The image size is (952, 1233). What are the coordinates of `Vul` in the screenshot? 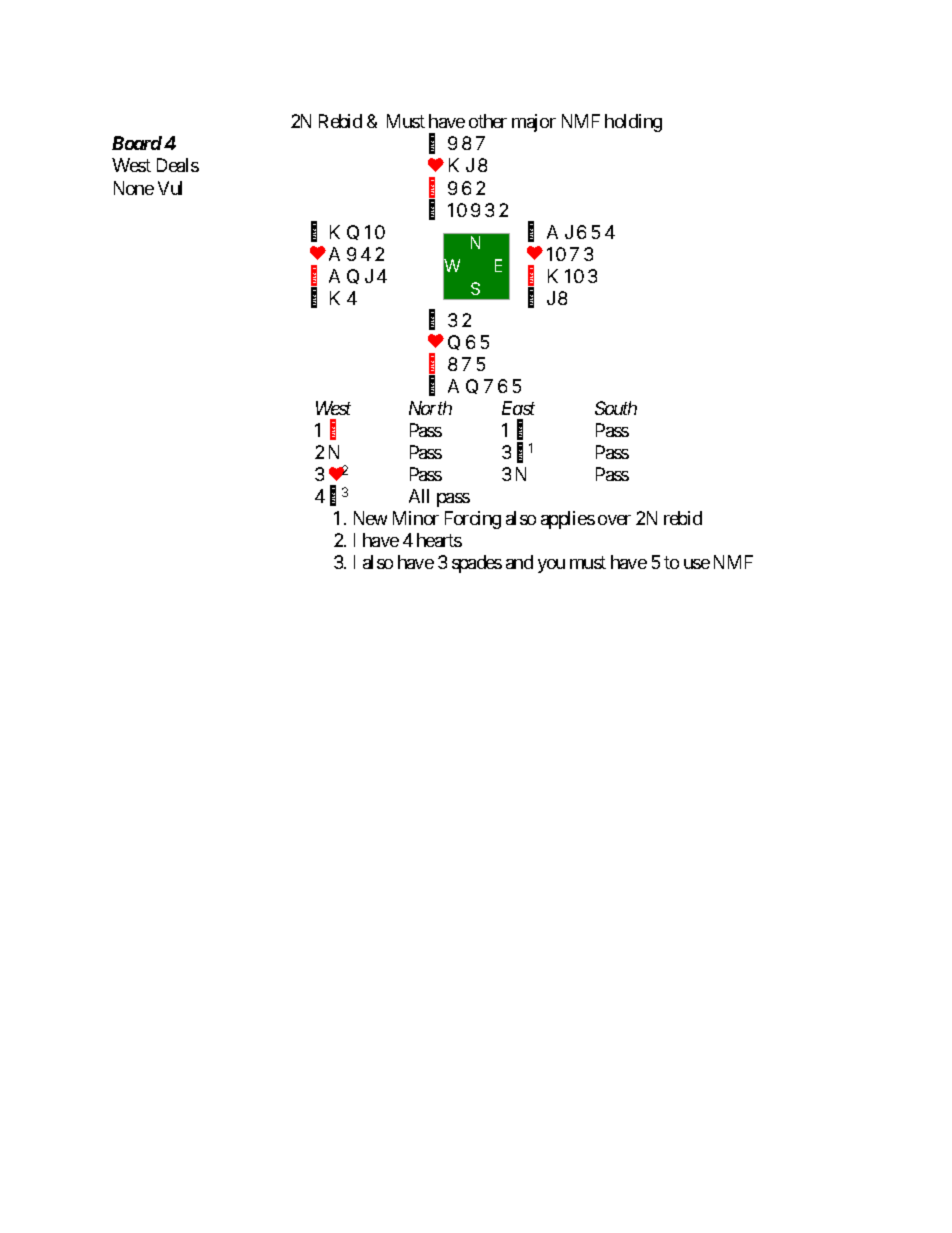 It's located at (170, 188).
